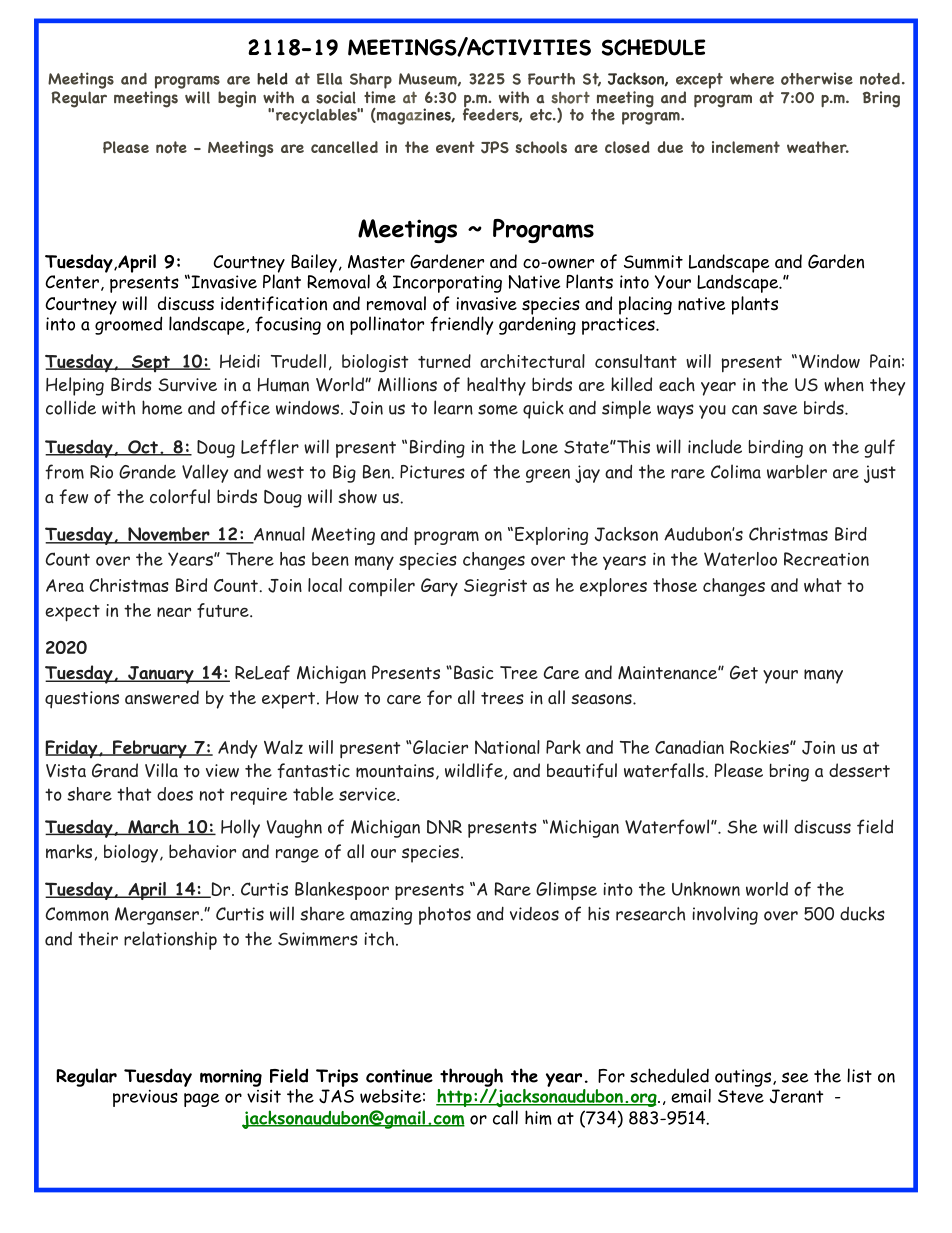  I want to click on some, so click(498, 409).
